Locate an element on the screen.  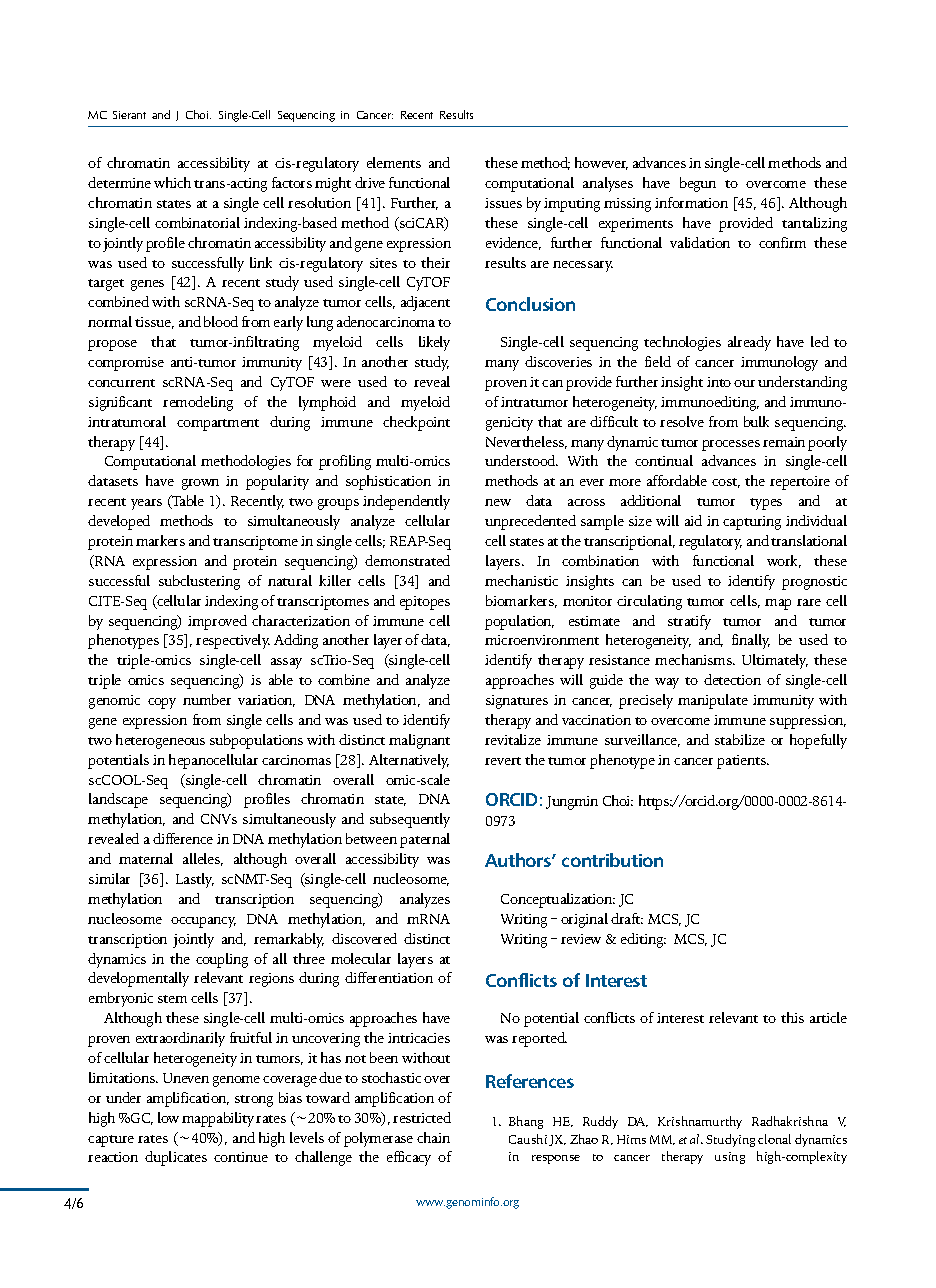
clonal is located at coordinates (774, 1139).
